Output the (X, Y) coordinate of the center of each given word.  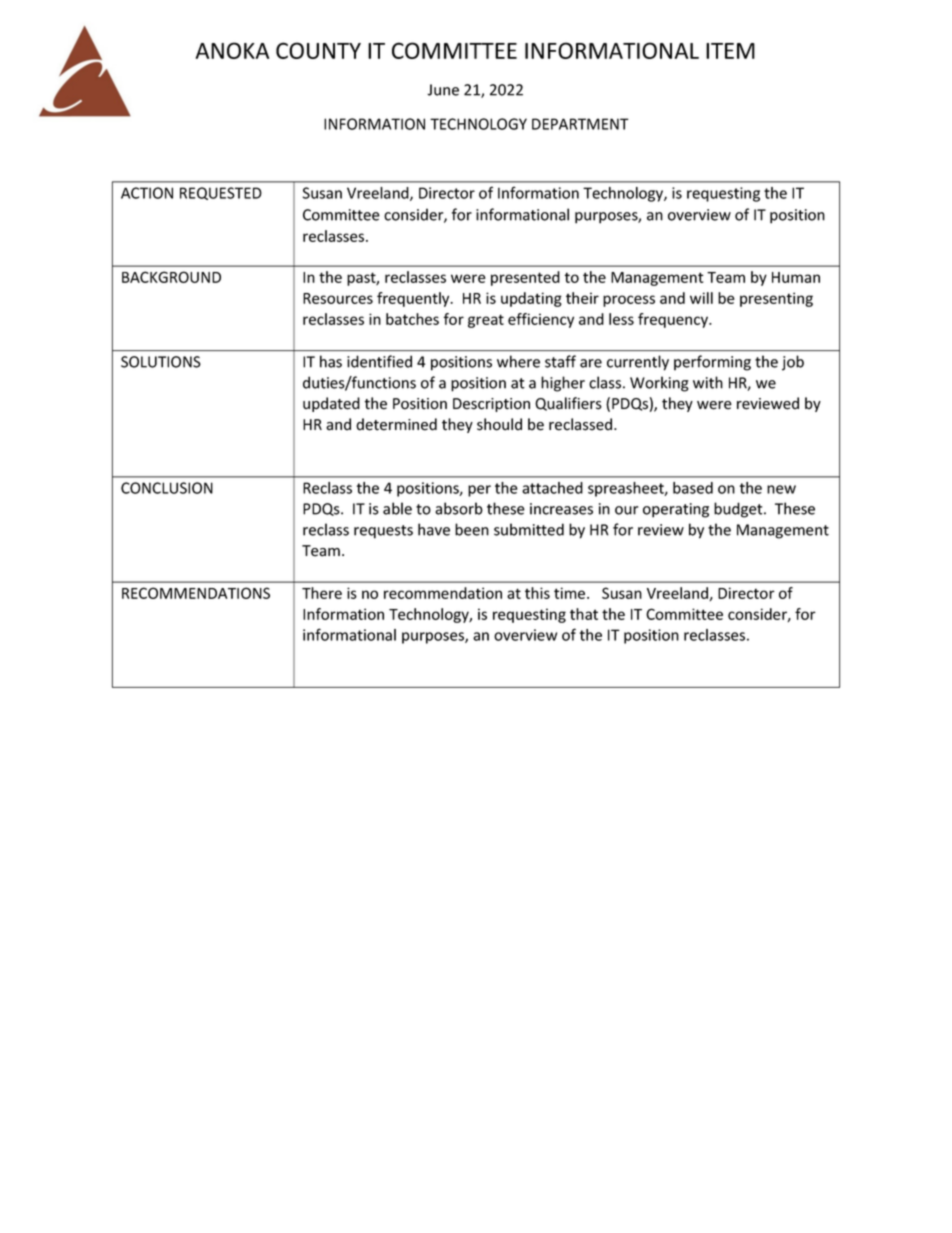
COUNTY (318, 50)
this (537, 593)
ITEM (730, 51)
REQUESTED (221, 193)
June (443, 90)
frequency (674, 320)
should (499, 424)
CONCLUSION (167, 488)
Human (796, 277)
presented (525, 278)
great (486, 321)
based (693, 488)
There (322, 593)
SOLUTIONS (161, 362)
